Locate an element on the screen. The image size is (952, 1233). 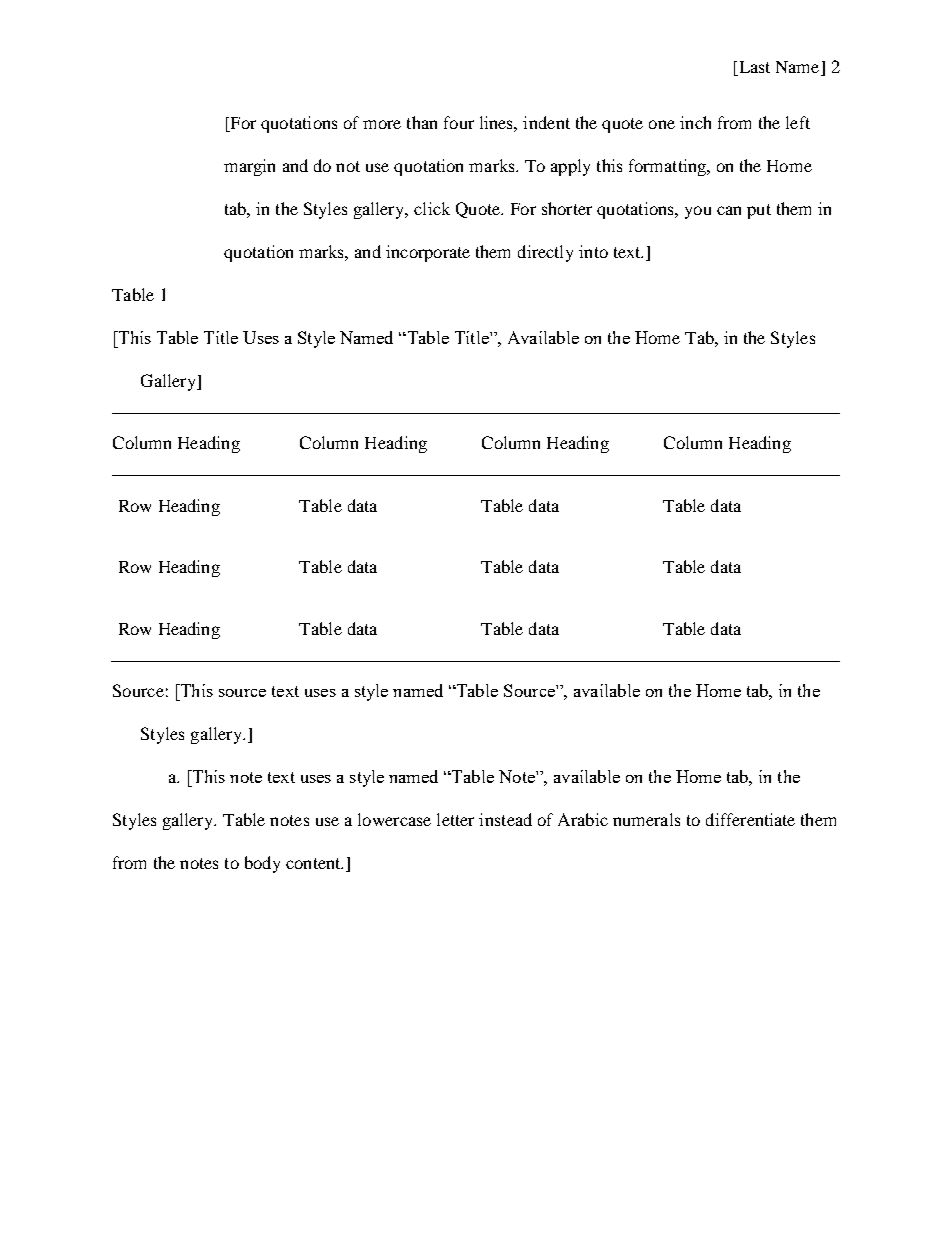
into is located at coordinates (593, 251).
